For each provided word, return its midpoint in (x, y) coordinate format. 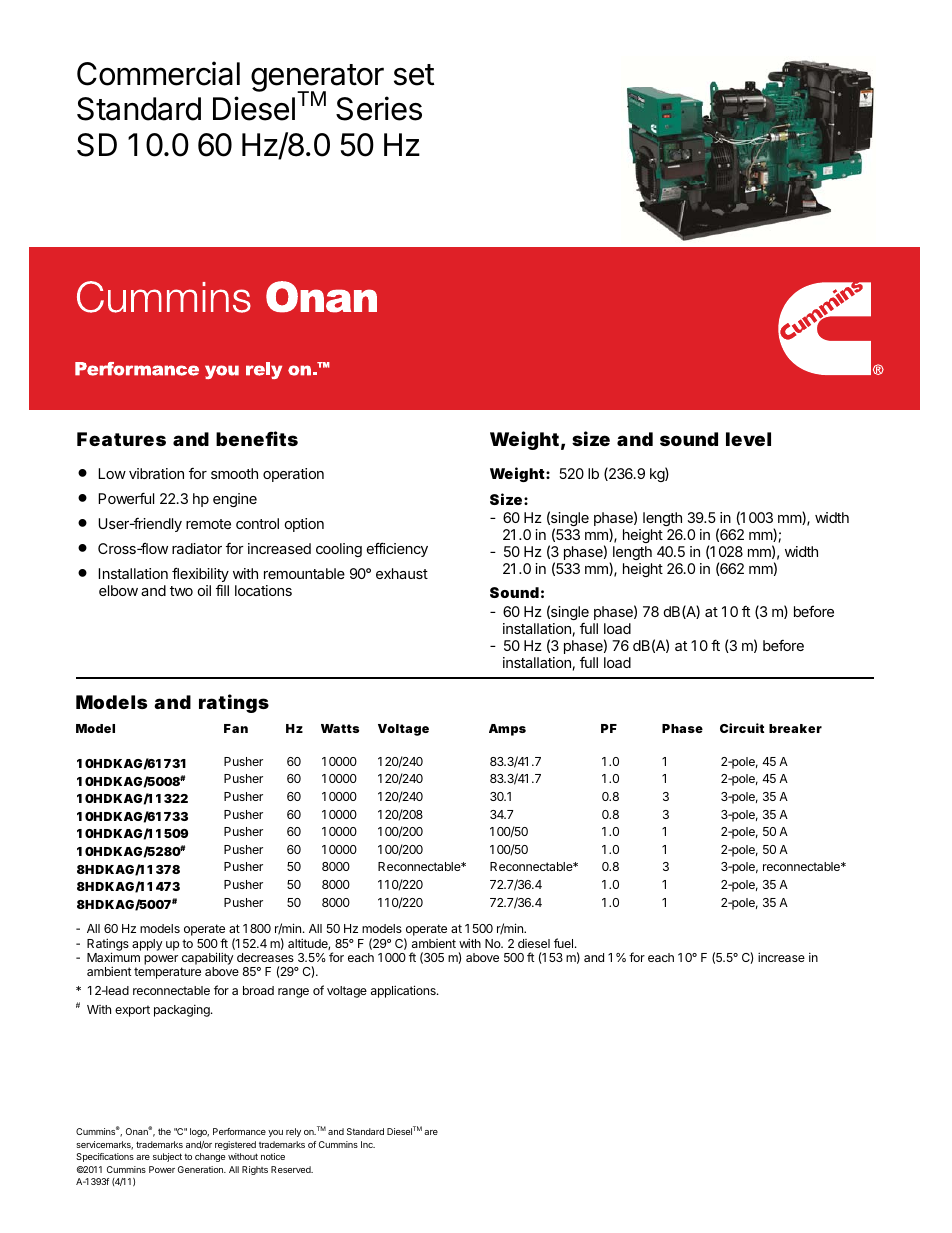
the (164, 1131)
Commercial (158, 73)
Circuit (742, 728)
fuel (563, 943)
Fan (236, 728)
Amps (507, 730)
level (748, 439)
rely (293, 1132)
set (414, 75)
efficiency (397, 549)
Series (379, 108)
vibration (156, 473)
